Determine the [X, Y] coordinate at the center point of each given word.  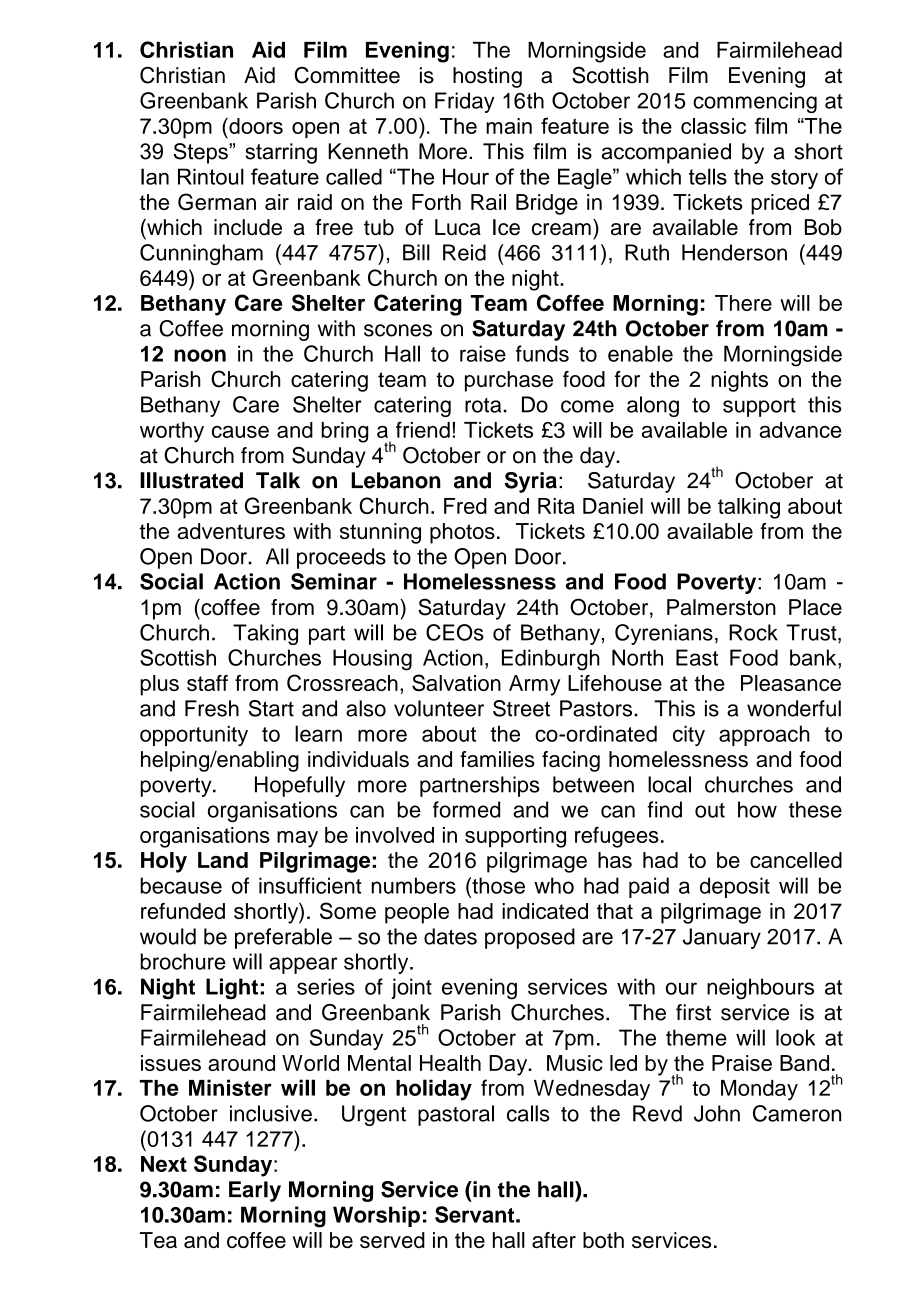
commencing [755, 102]
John [717, 1113]
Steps [202, 153]
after [554, 1240]
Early [255, 1191]
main [509, 126]
